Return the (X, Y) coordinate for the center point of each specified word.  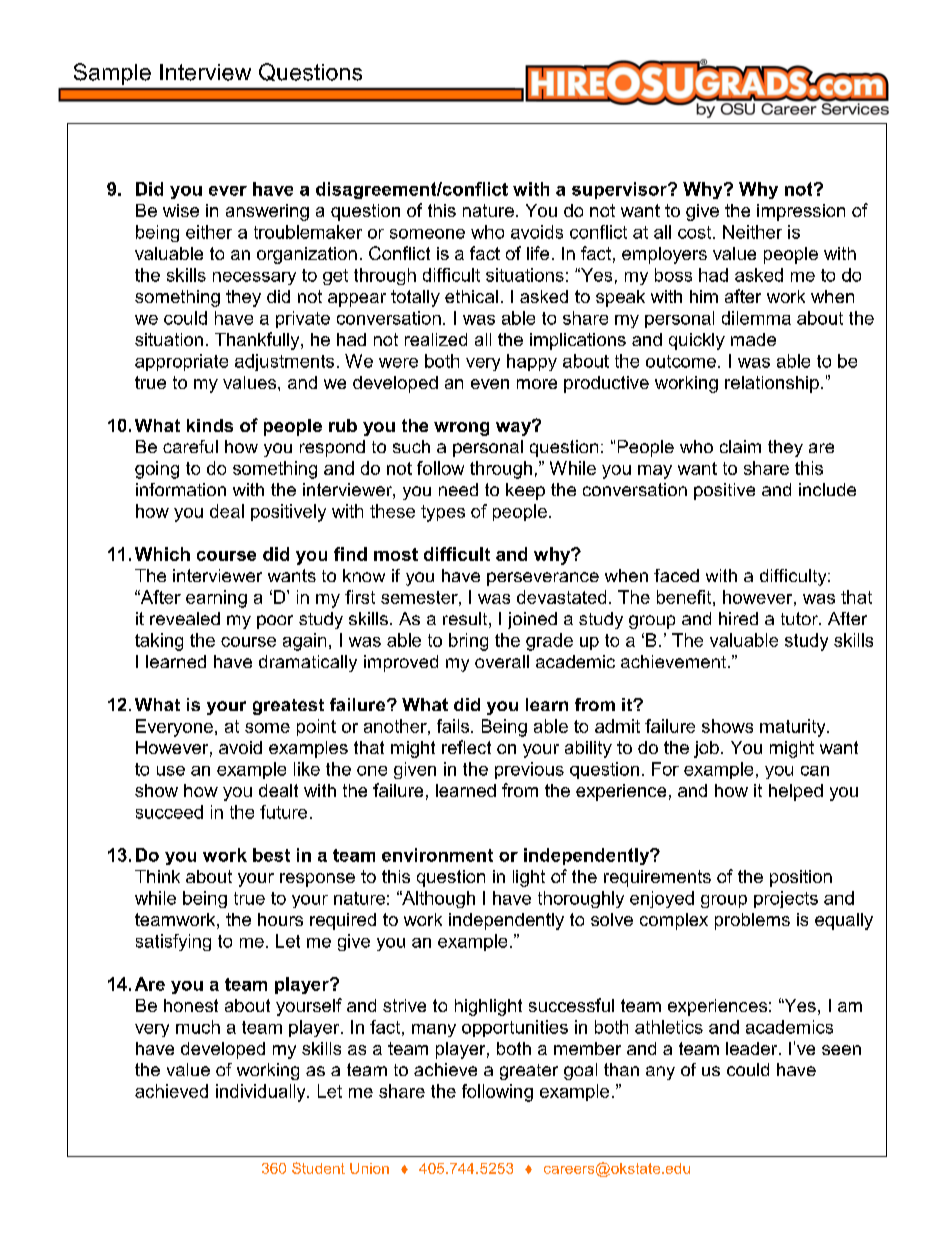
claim (740, 446)
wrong (461, 429)
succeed (169, 812)
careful (190, 446)
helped (796, 792)
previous (529, 770)
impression (801, 212)
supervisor (620, 190)
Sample (112, 74)
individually (262, 1093)
